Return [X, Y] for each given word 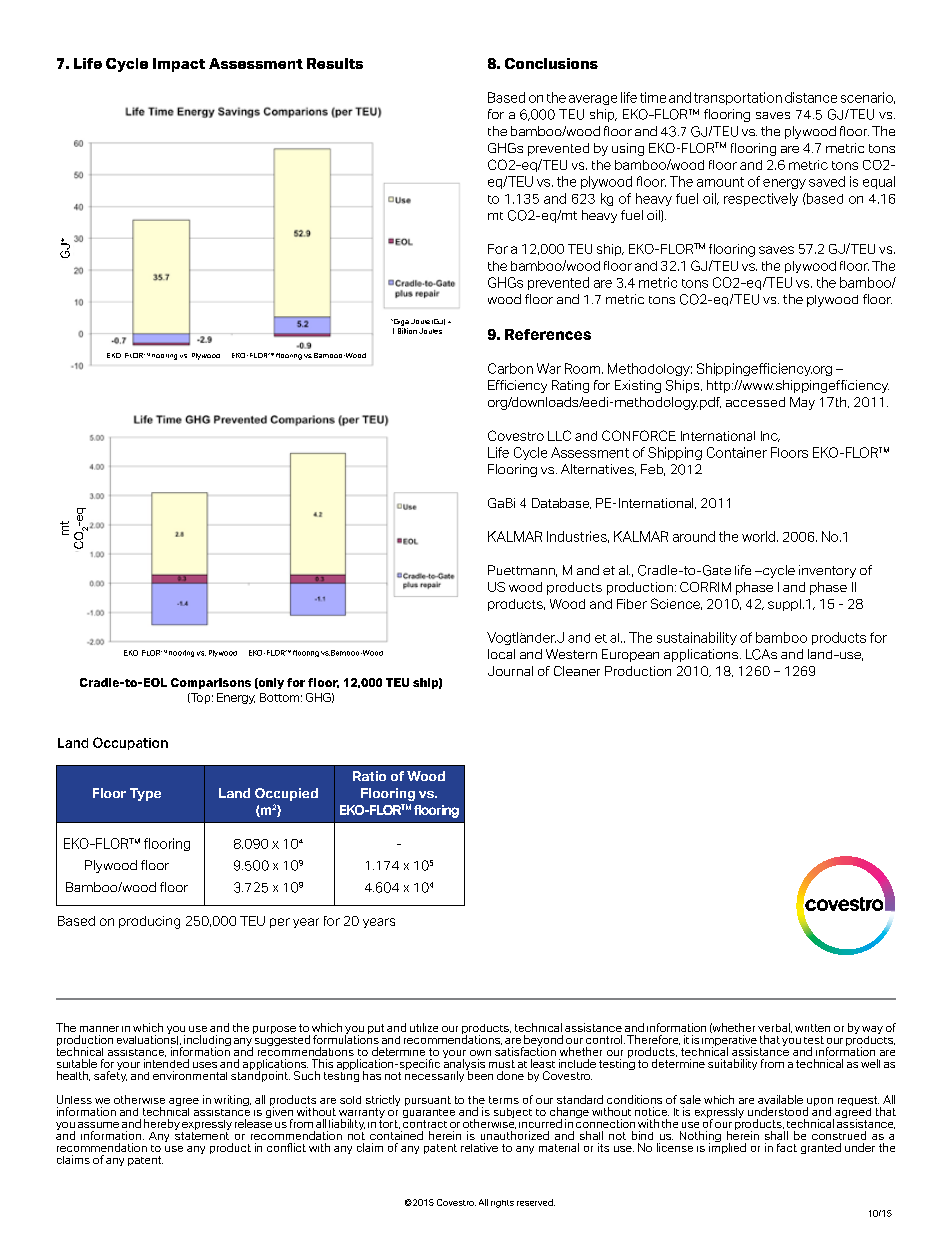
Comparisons [211, 683]
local [501, 654]
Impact [179, 65]
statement [202, 1136]
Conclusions [551, 63]
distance [811, 97]
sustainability [697, 638]
